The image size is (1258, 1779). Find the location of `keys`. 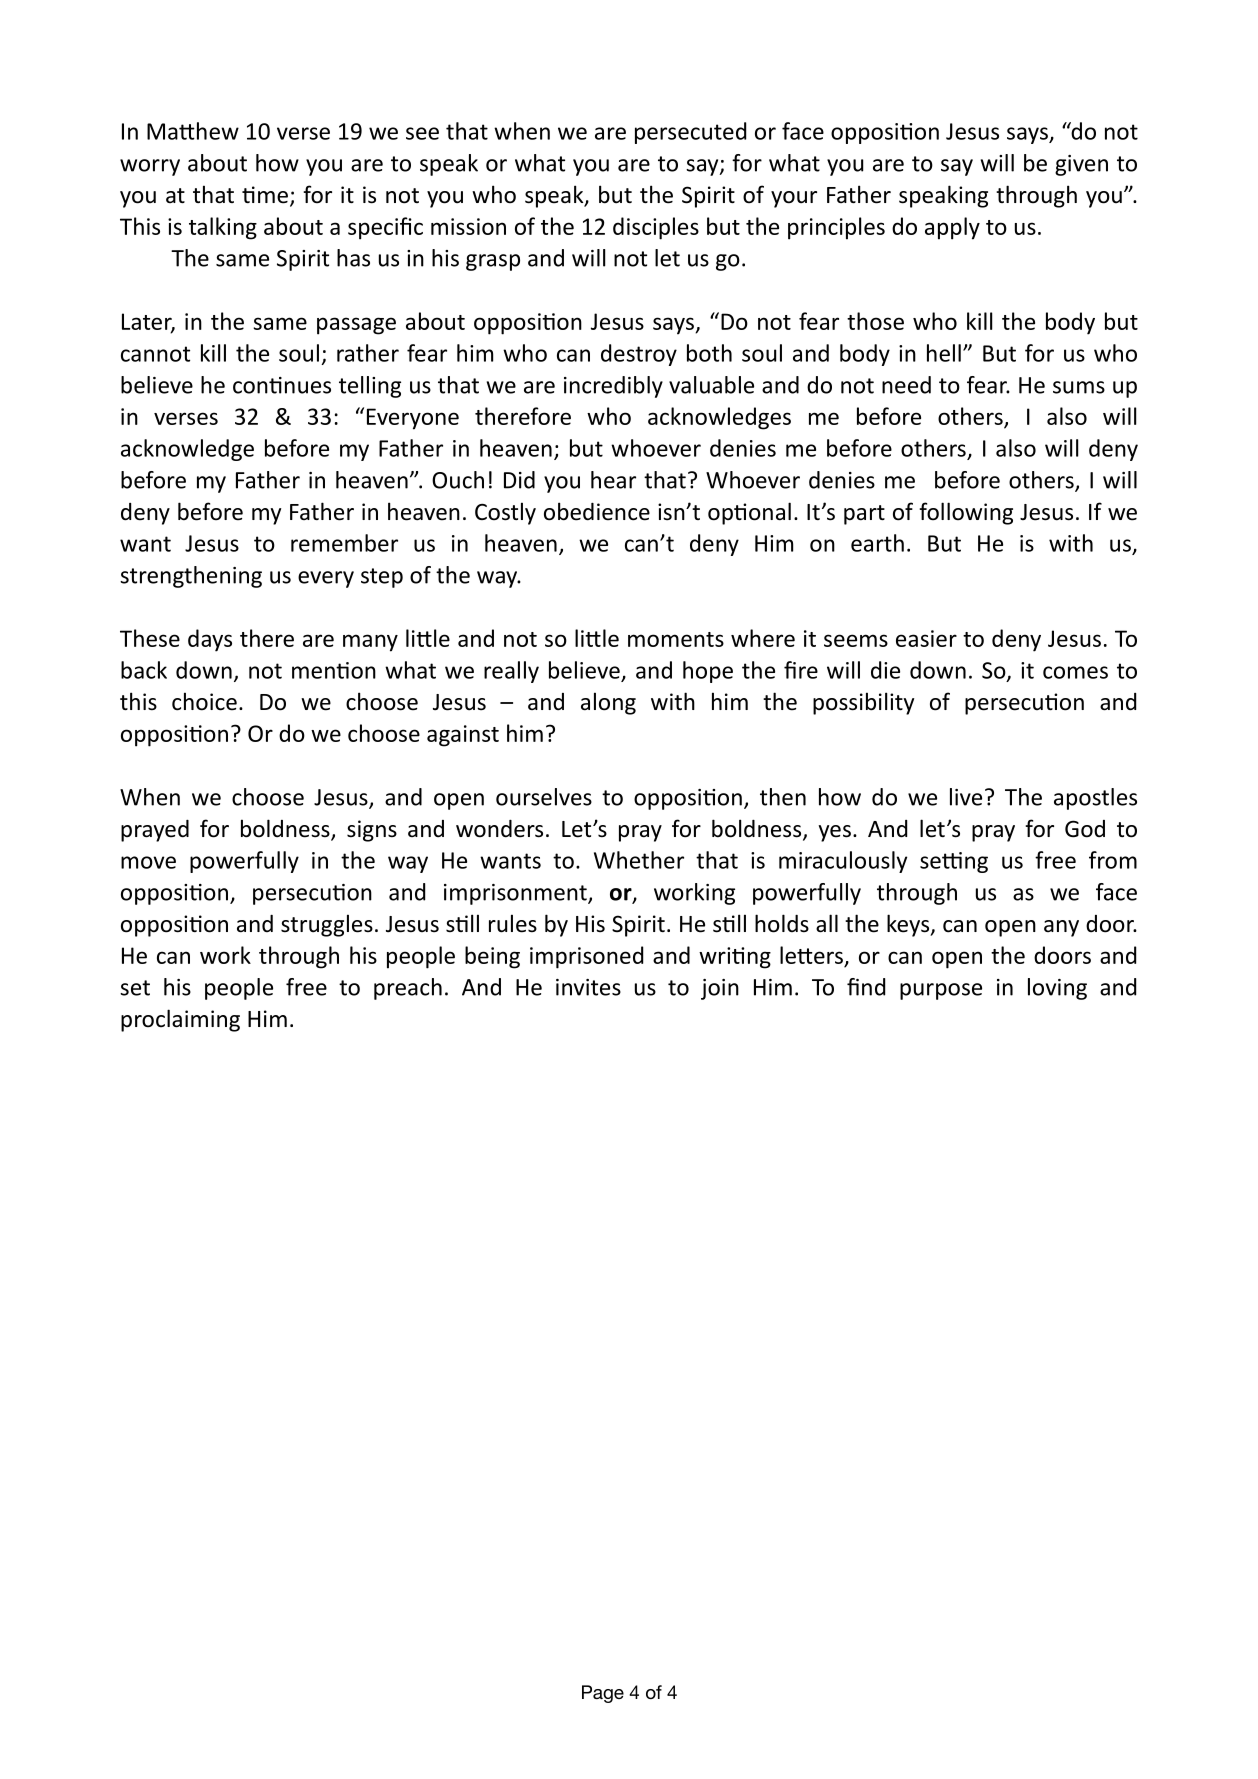

keys is located at coordinates (909, 925).
